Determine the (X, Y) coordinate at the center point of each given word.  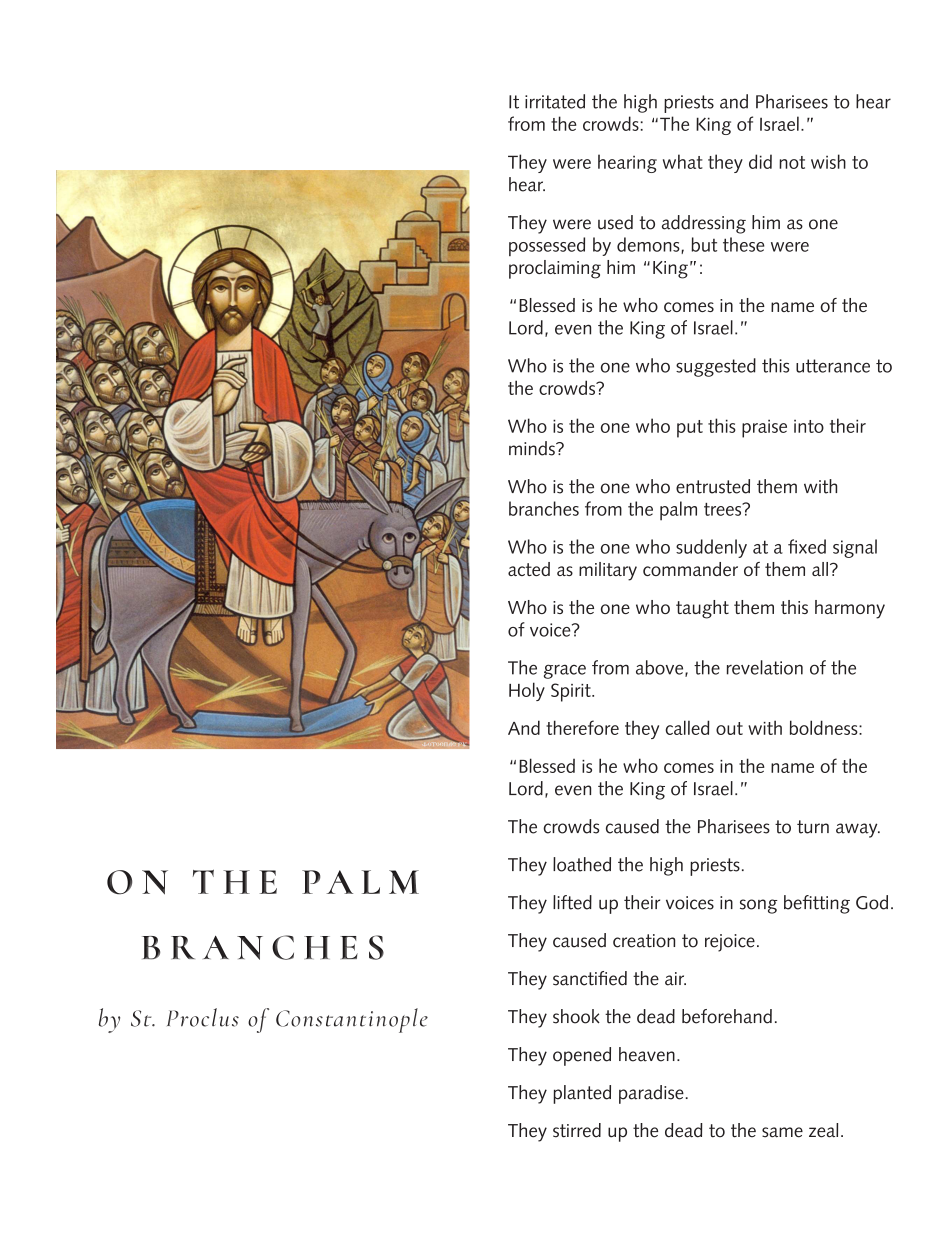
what (683, 161)
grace (565, 671)
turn (813, 827)
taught (702, 609)
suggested (716, 367)
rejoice (730, 943)
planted (582, 1094)
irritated (555, 101)
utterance (833, 366)
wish (828, 161)
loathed (582, 864)
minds (533, 448)
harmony (850, 609)
